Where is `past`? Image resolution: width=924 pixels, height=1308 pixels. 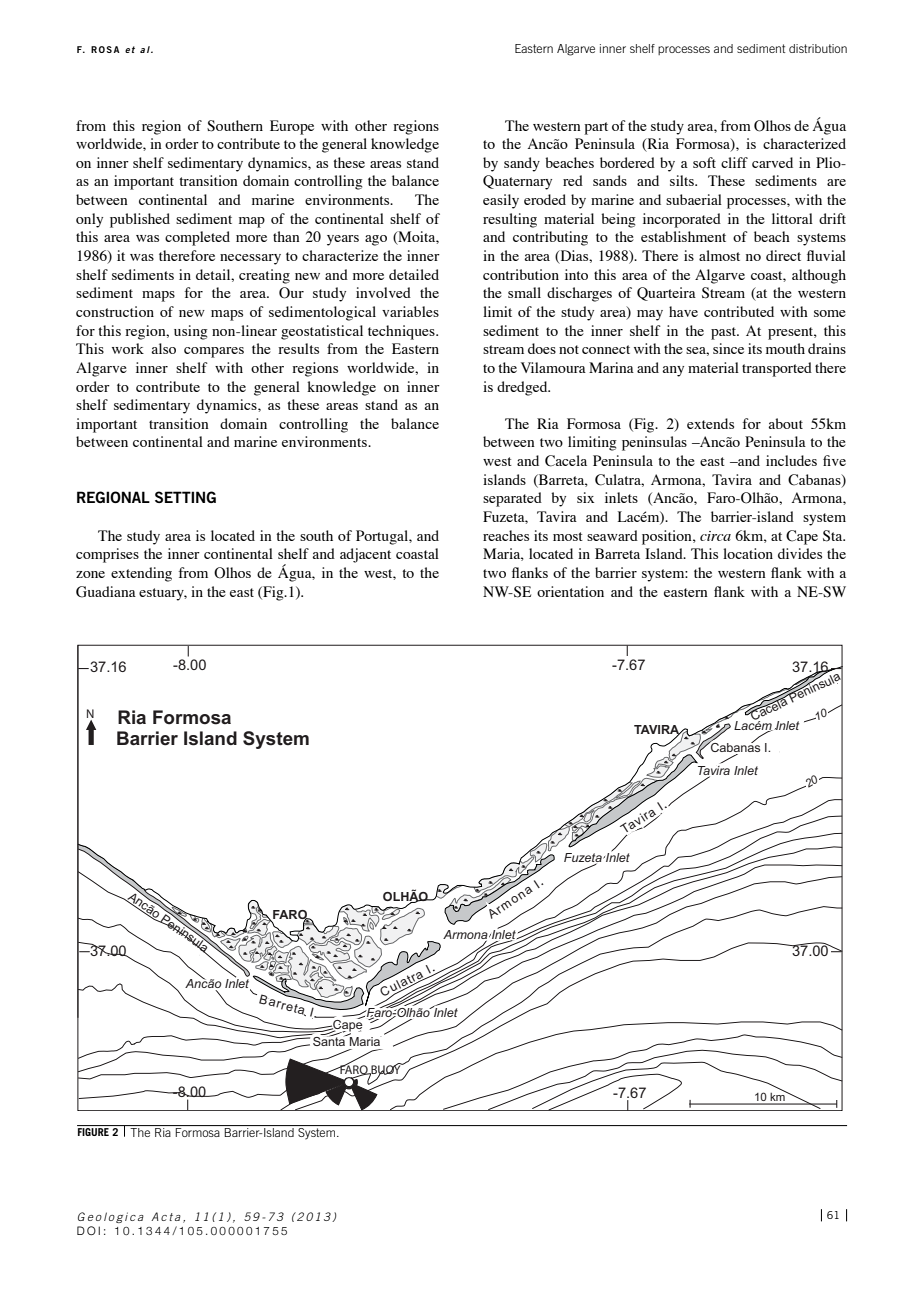
past is located at coordinates (725, 333).
